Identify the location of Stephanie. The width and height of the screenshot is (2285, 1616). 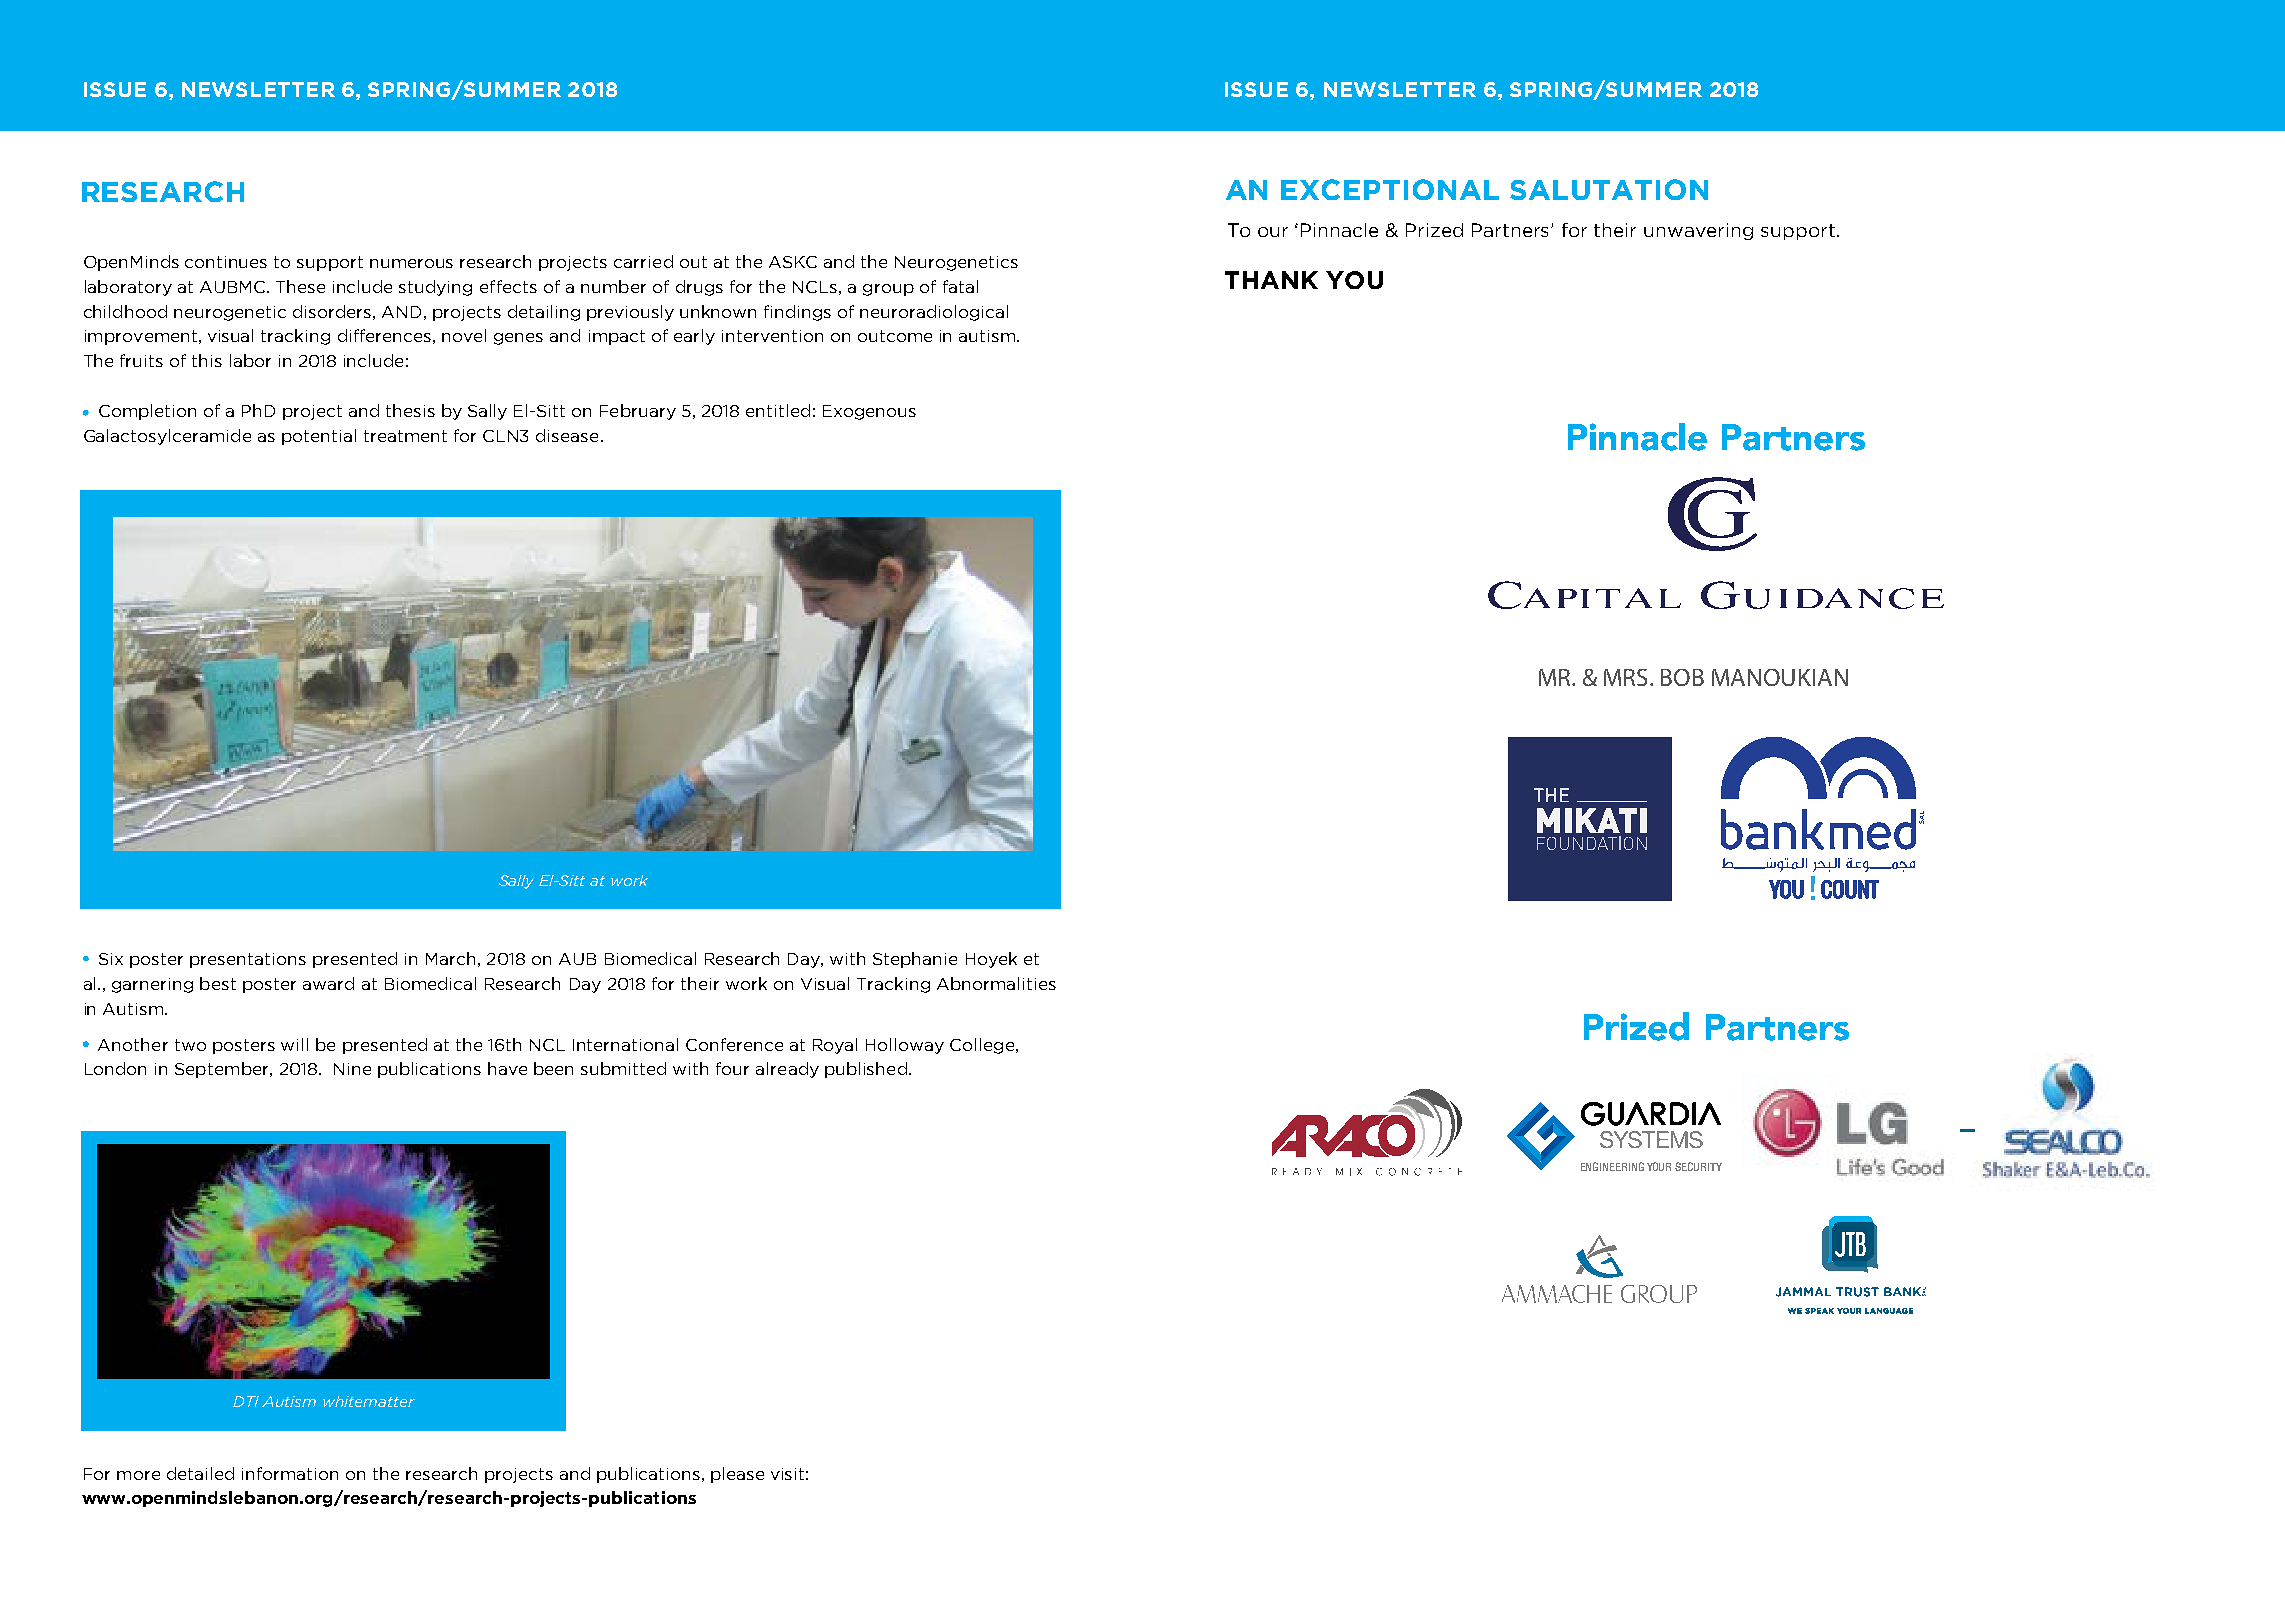
(915, 960).
